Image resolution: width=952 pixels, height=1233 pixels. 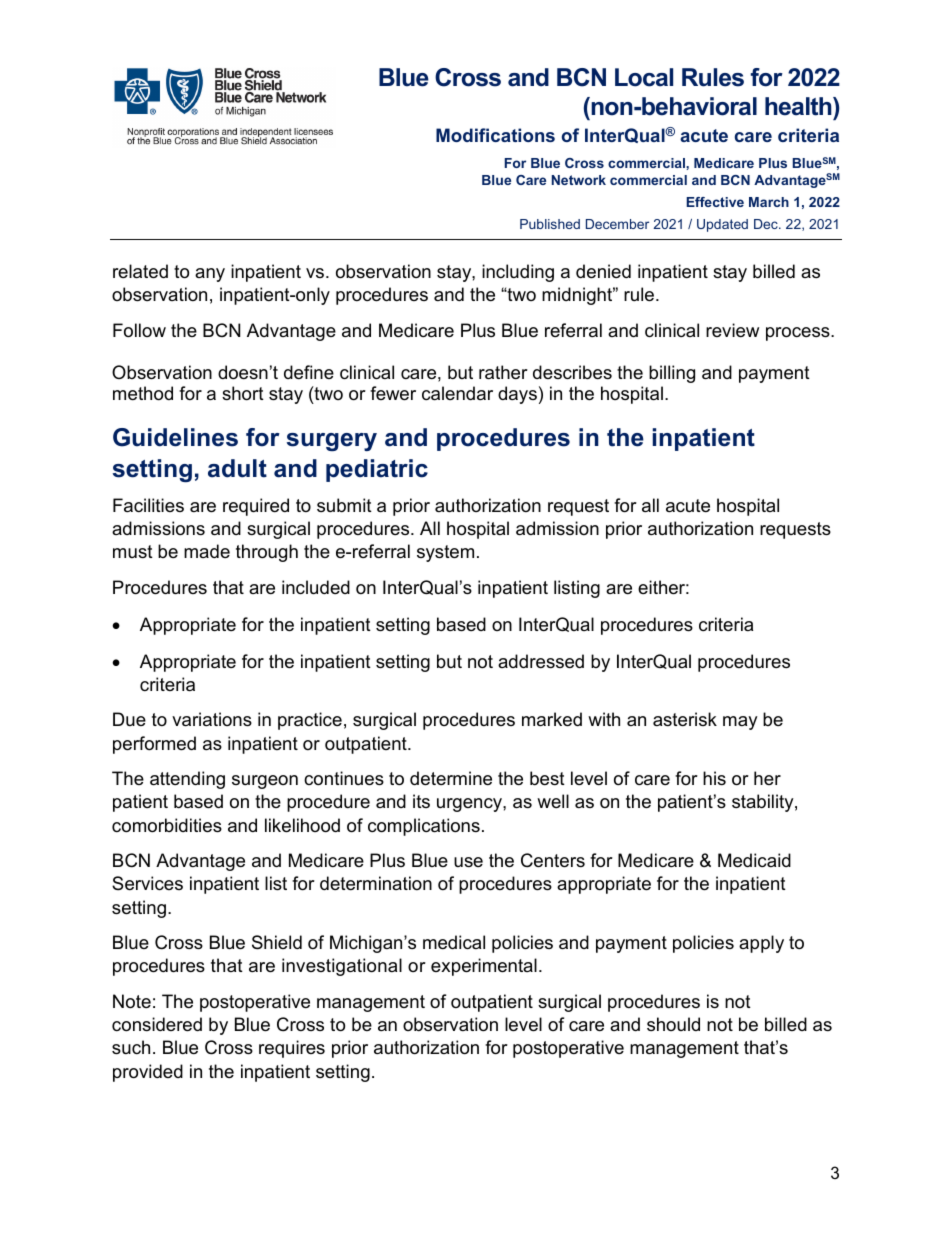 What do you see at coordinates (495, 135) in the page?
I see `Modifications` at bounding box center [495, 135].
